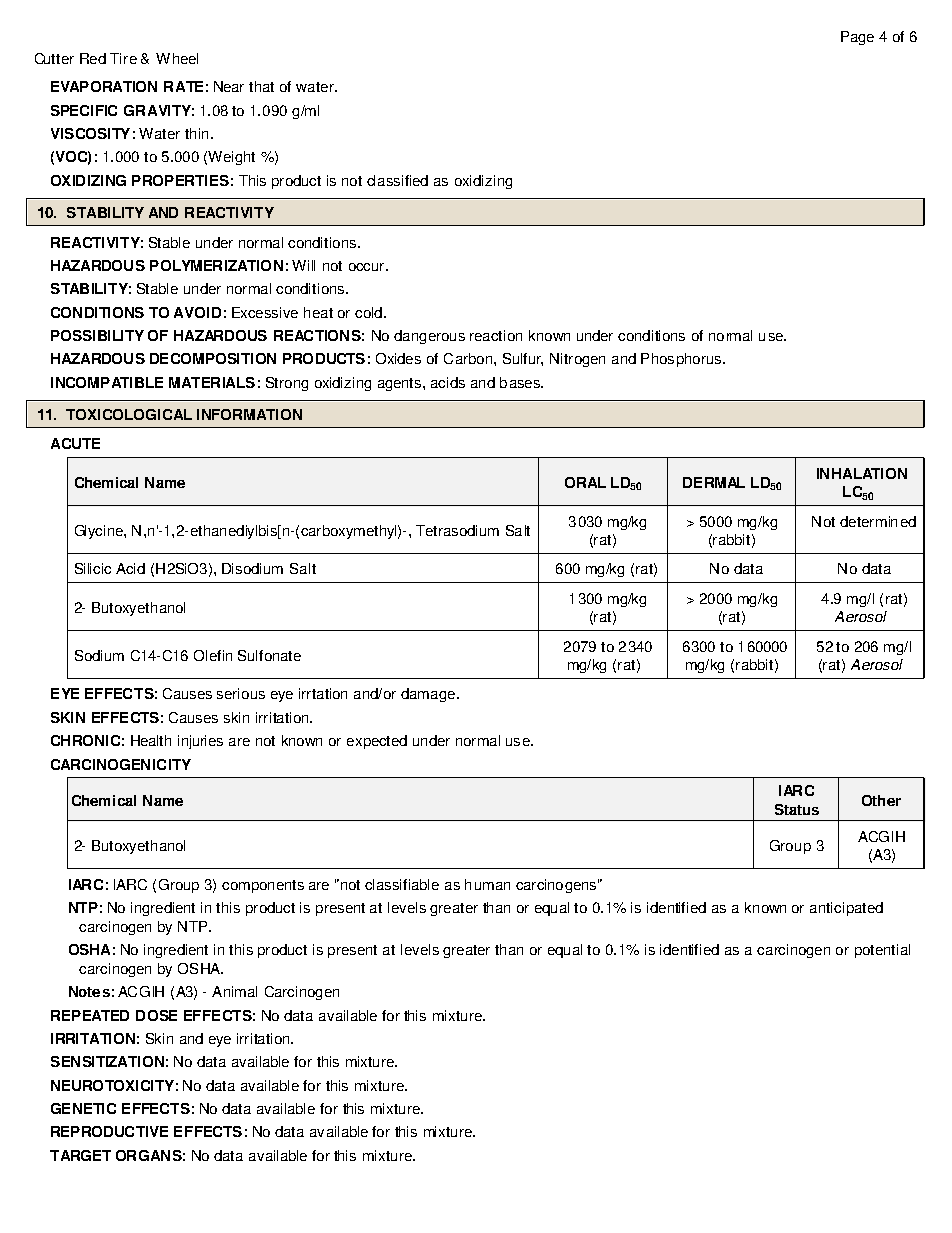  What do you see at coordinates (83, 1108) in the document?
I see `GENETIC` at bounding box center [83, 1108].
